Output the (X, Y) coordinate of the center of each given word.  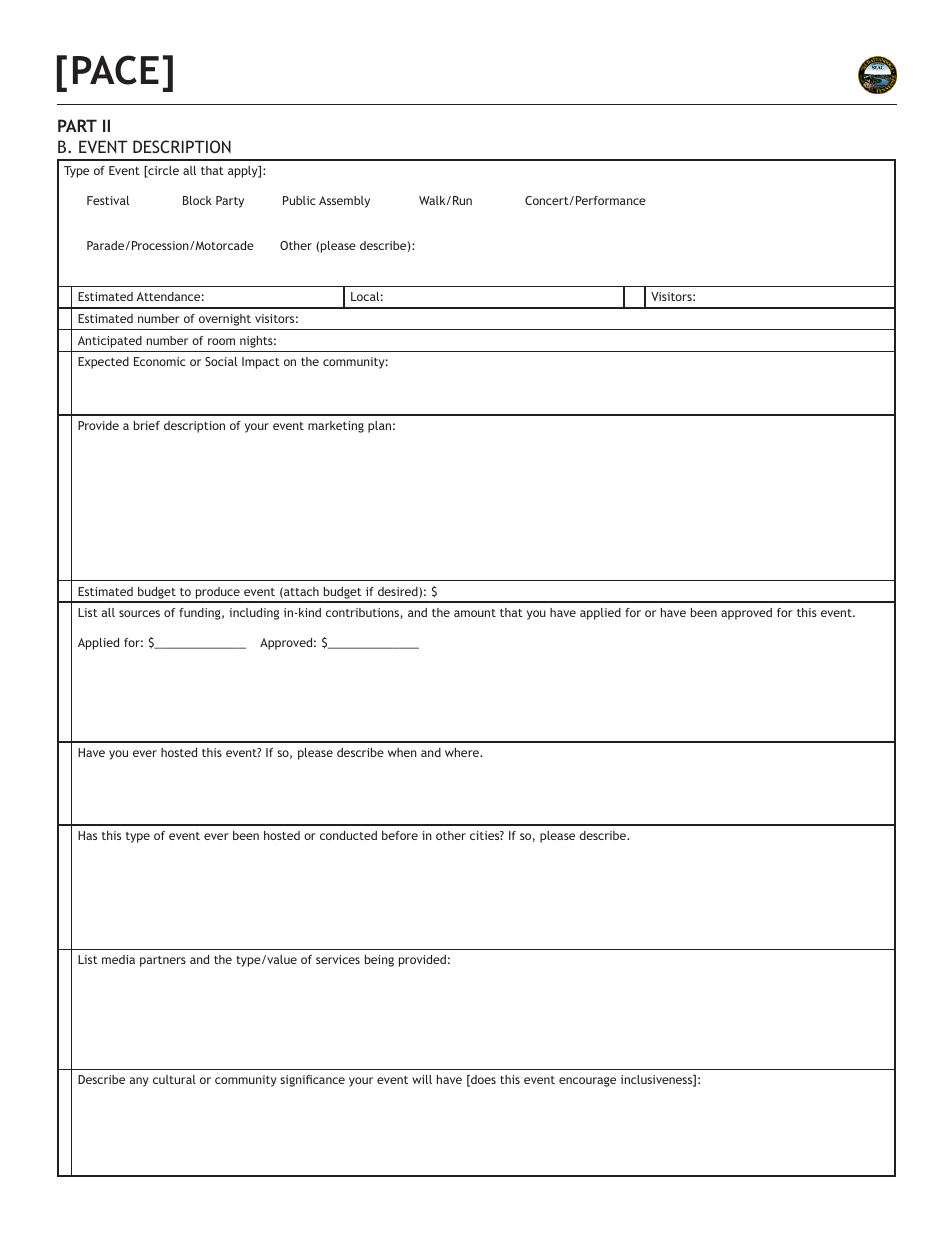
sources (139, 613)
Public (299, 200)
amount (475, 613)
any (139, 1082)
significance (313, 1081)
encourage (587, 1082)
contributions (363, 613)
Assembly (344, 202)
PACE (116, 70)
